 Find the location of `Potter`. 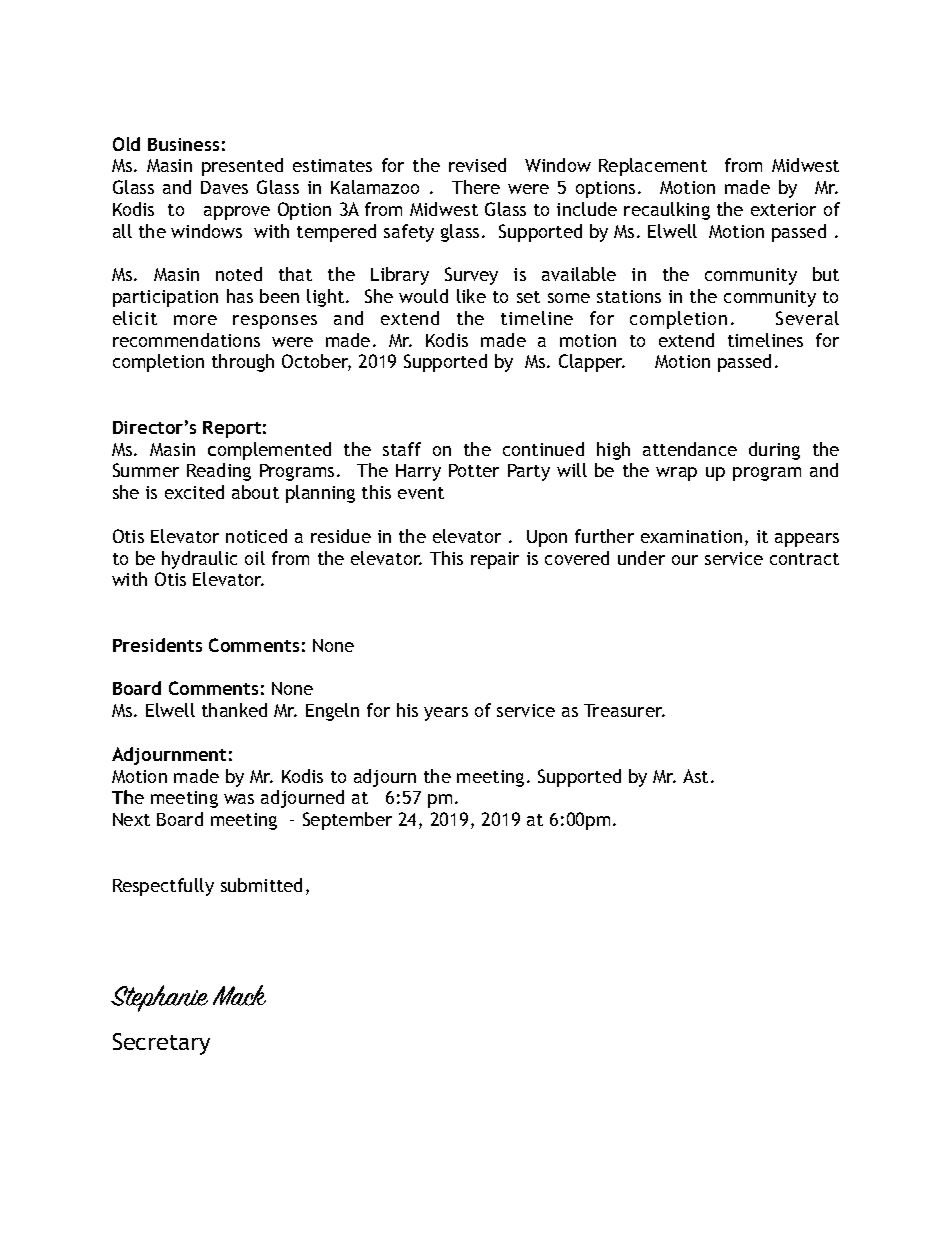

Potter is located at coordinates (474, 470).
